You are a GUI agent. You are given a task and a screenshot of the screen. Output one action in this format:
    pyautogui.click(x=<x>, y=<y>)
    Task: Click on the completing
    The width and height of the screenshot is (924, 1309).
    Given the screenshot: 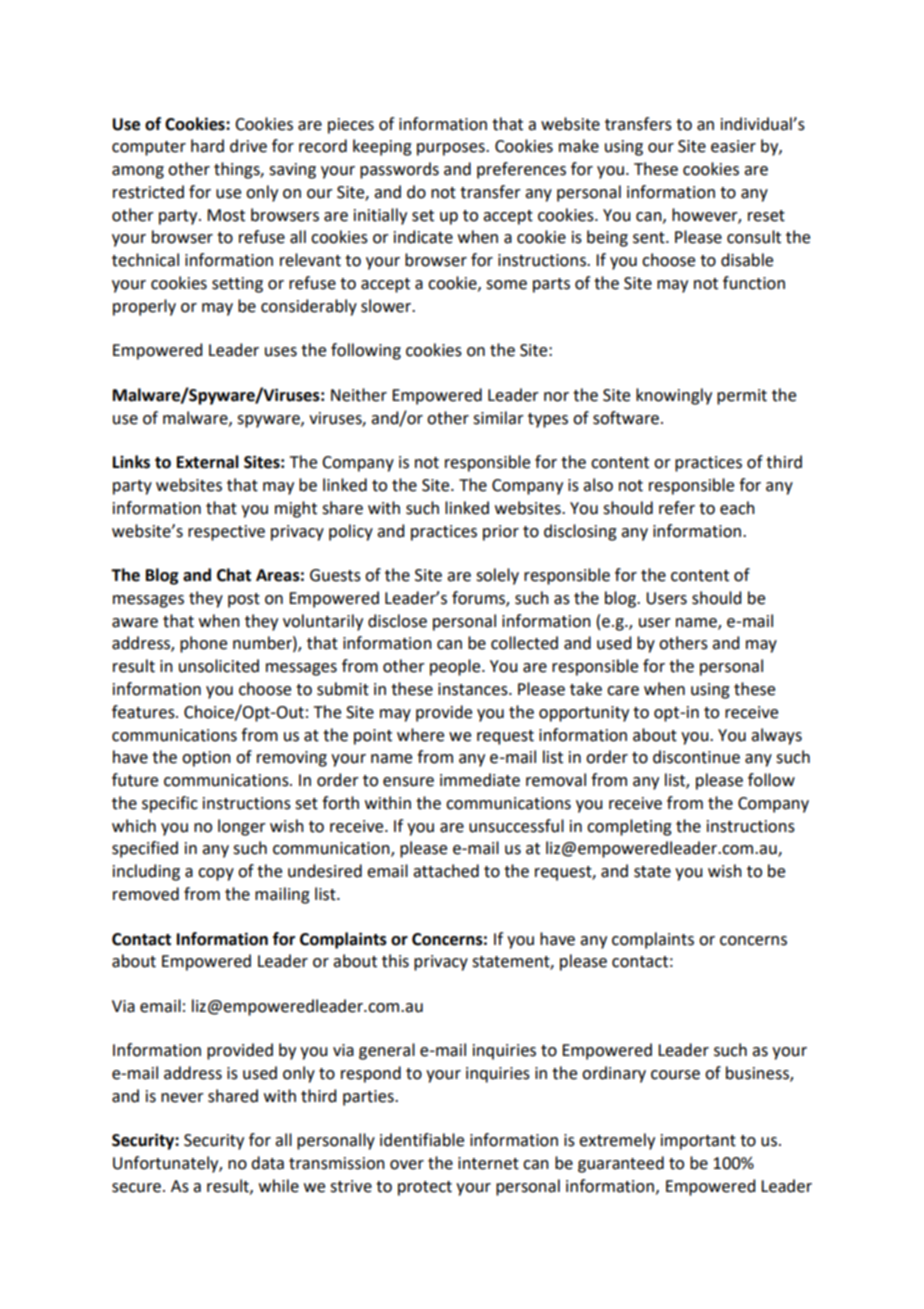 What is the action you would take?
    pyautogui.click(x=629, y=827)
